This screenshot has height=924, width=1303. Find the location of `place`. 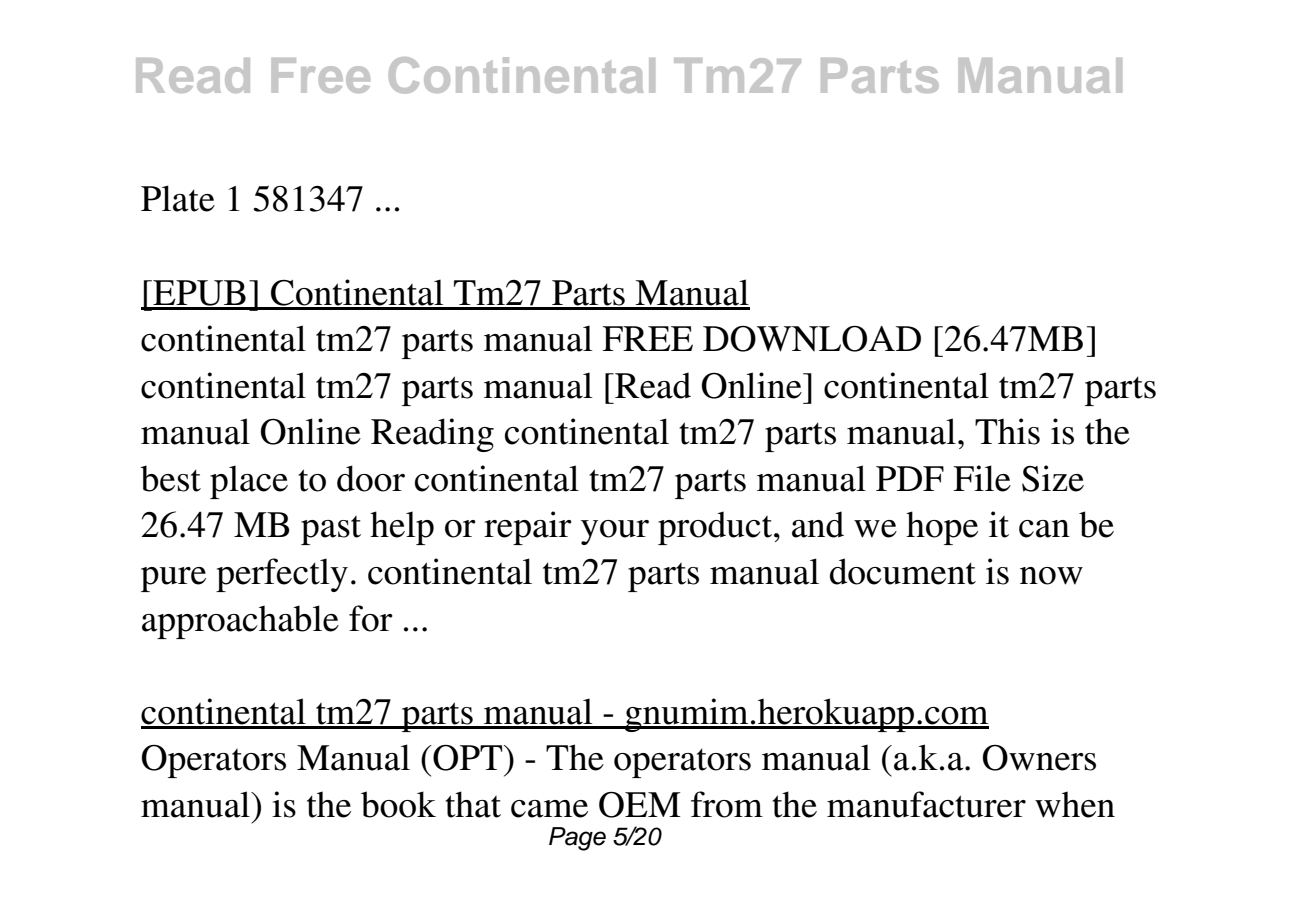

place is located at coordinates (249, 482).
